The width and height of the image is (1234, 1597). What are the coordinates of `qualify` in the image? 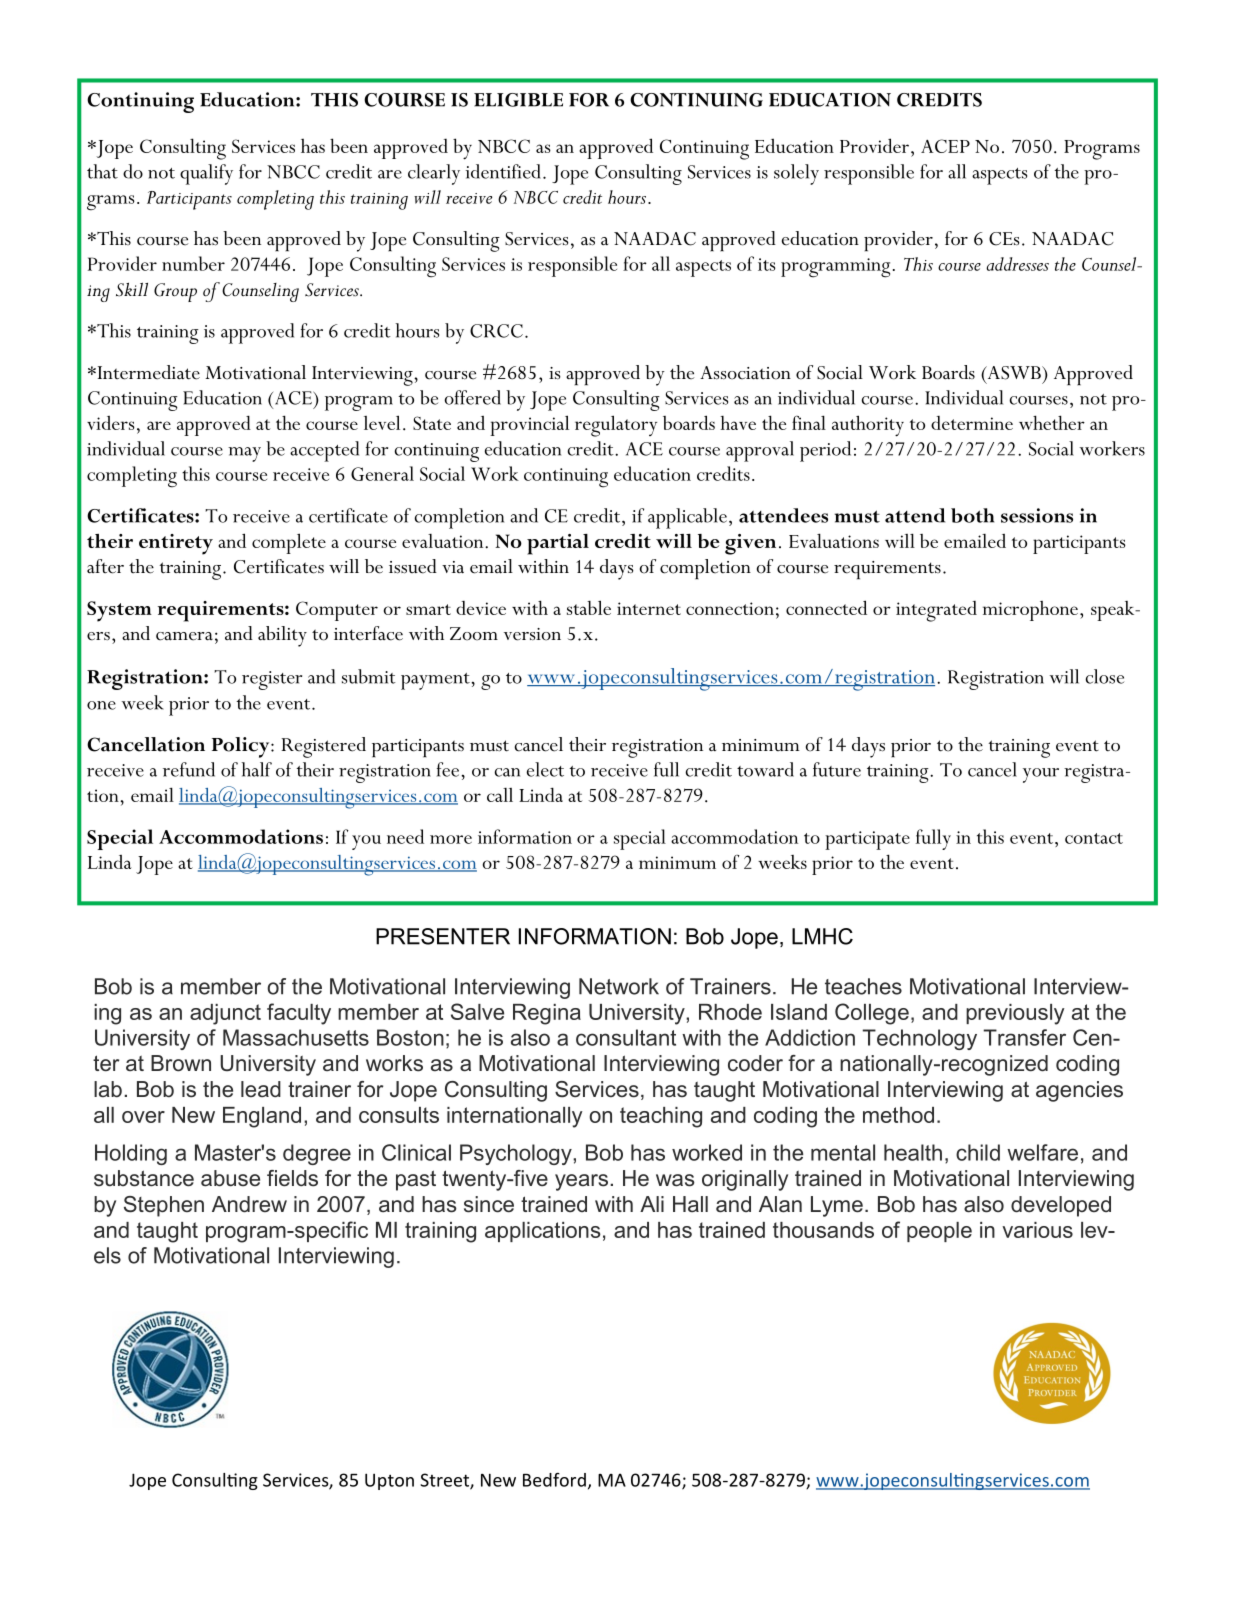 It's located at (206, 174).
